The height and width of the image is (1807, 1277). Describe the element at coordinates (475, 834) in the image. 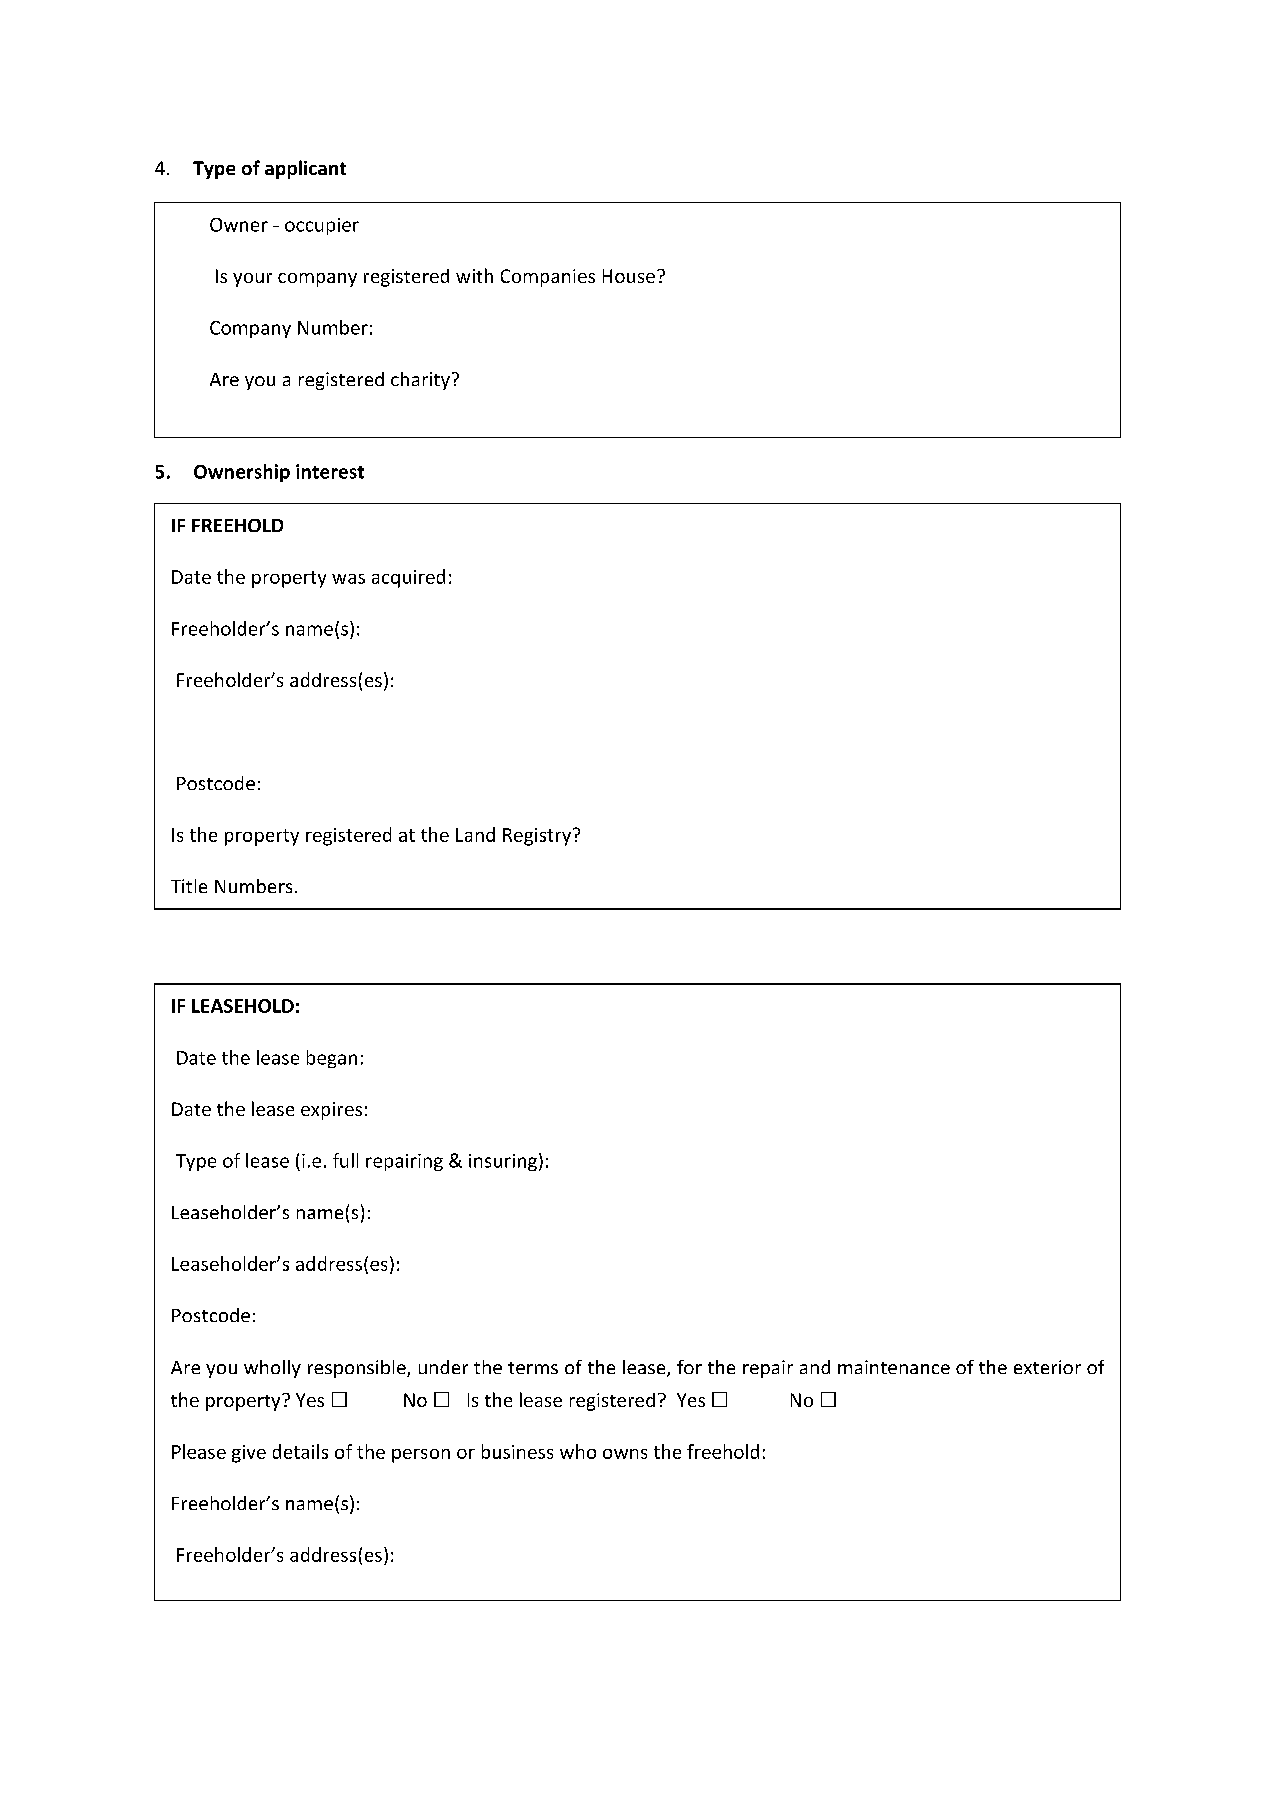

I see `Land` at that location.
